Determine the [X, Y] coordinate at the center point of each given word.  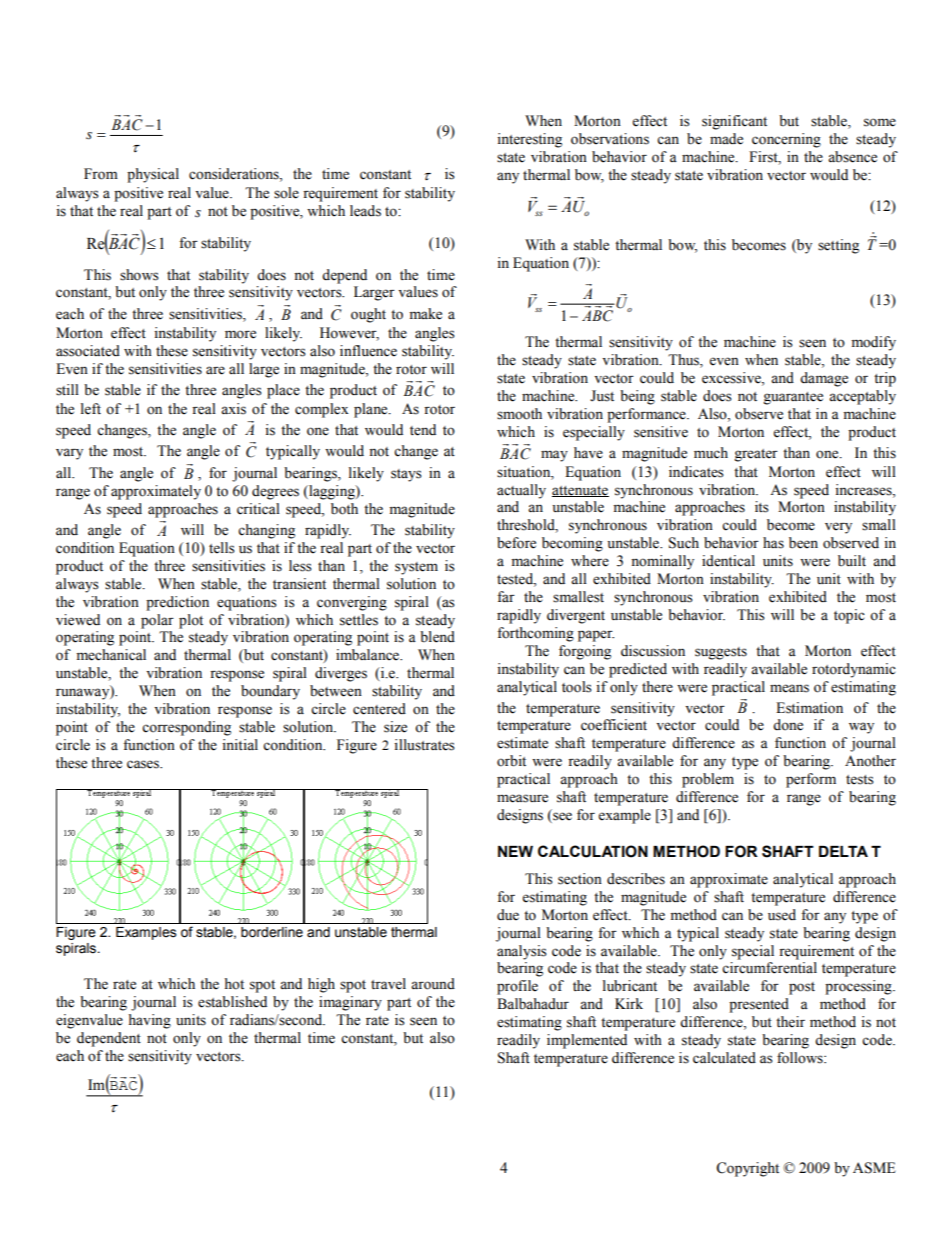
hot [234, 984]
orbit [511, 761]
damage [824, 379]
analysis [522, 952]
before [516, 543]
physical [153, 175]
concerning [786, 140]
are [215, 370]
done [788, 725]
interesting [529, 140]
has [773, 543]
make [425, 314]
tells [222, 548]
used [782, 915]
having [150, 1021]
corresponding [186, 728]
